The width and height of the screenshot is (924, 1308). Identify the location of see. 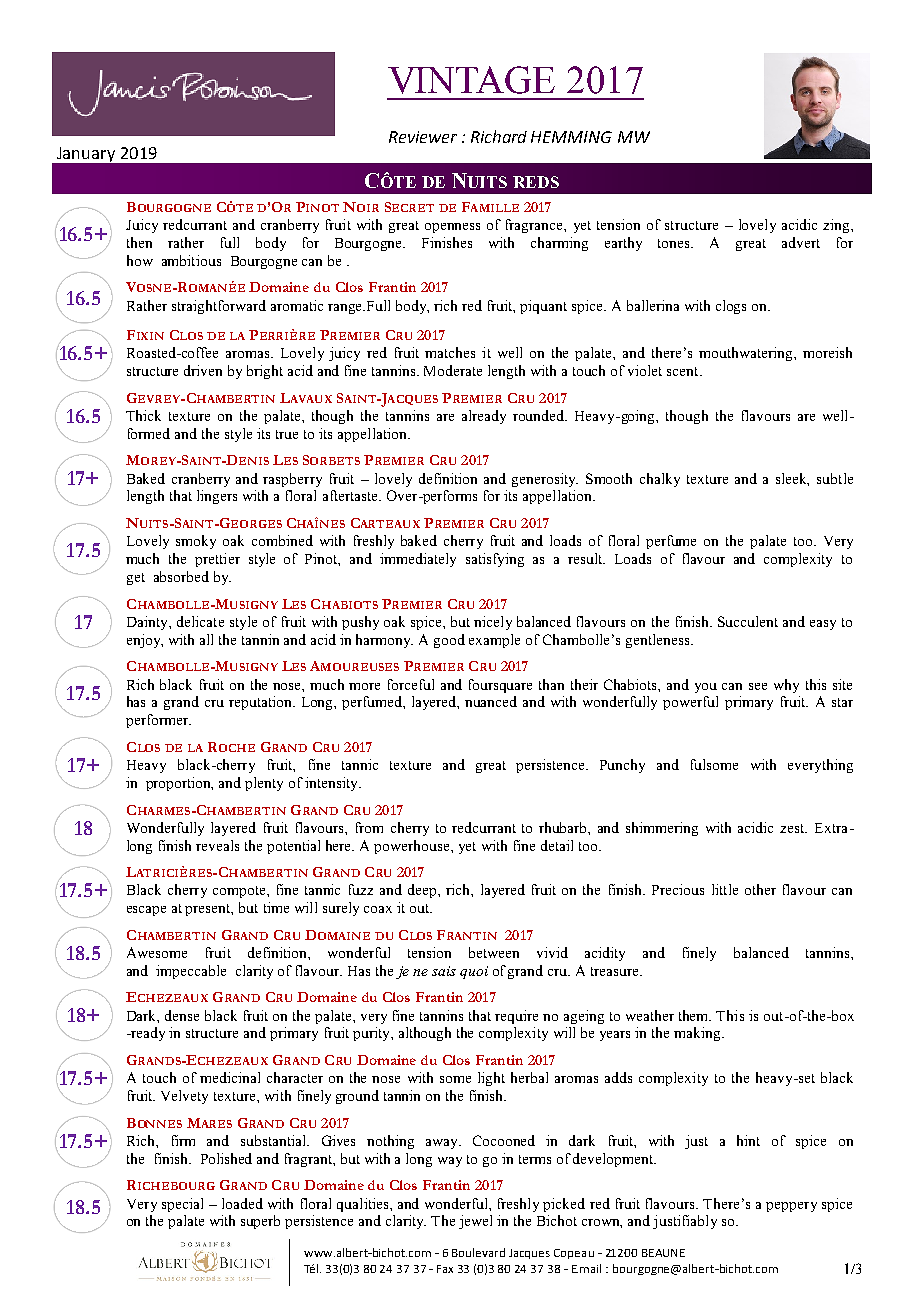
(758, 686).
